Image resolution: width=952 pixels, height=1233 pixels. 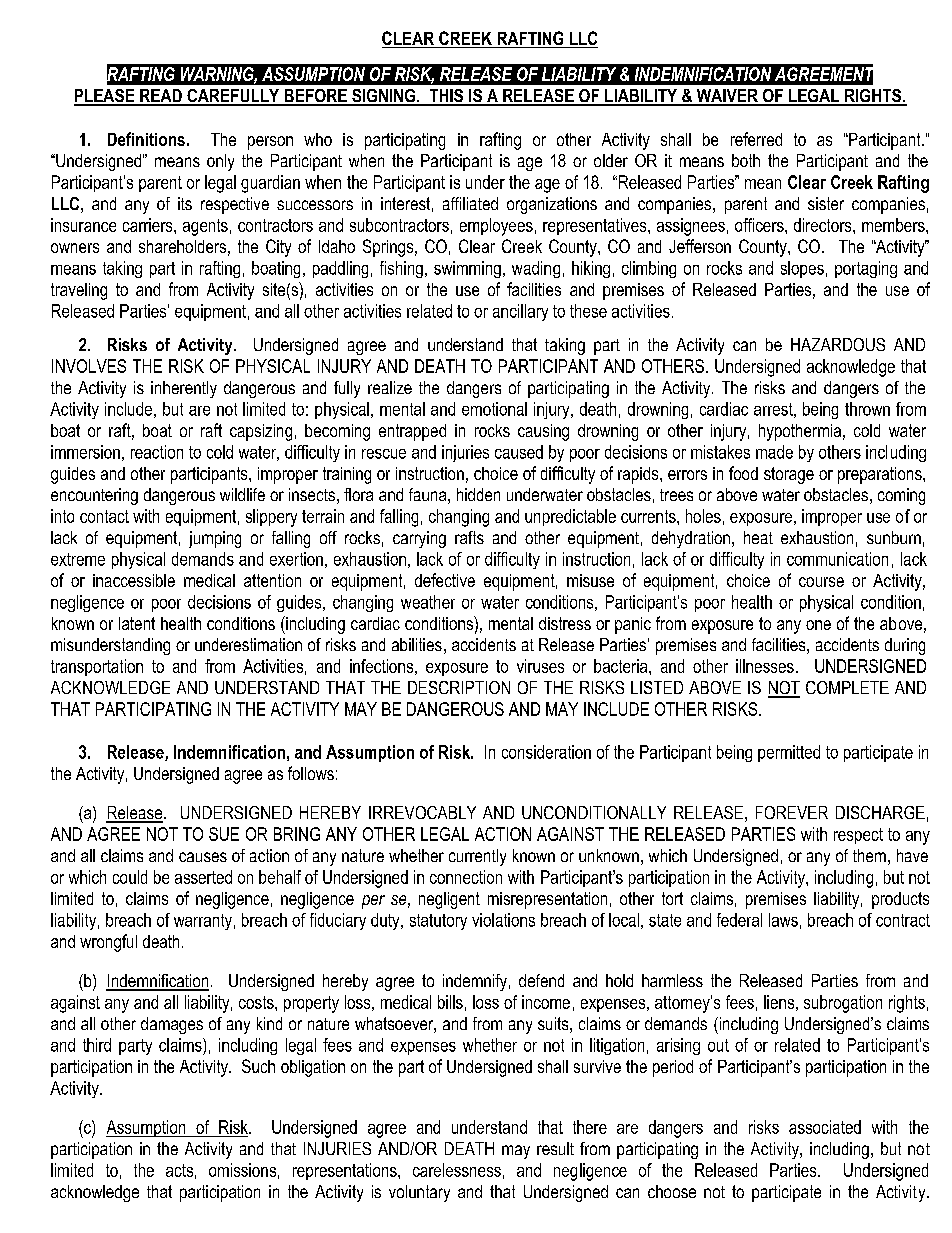 I want to click on hidden, so click(x=478, y=494).
